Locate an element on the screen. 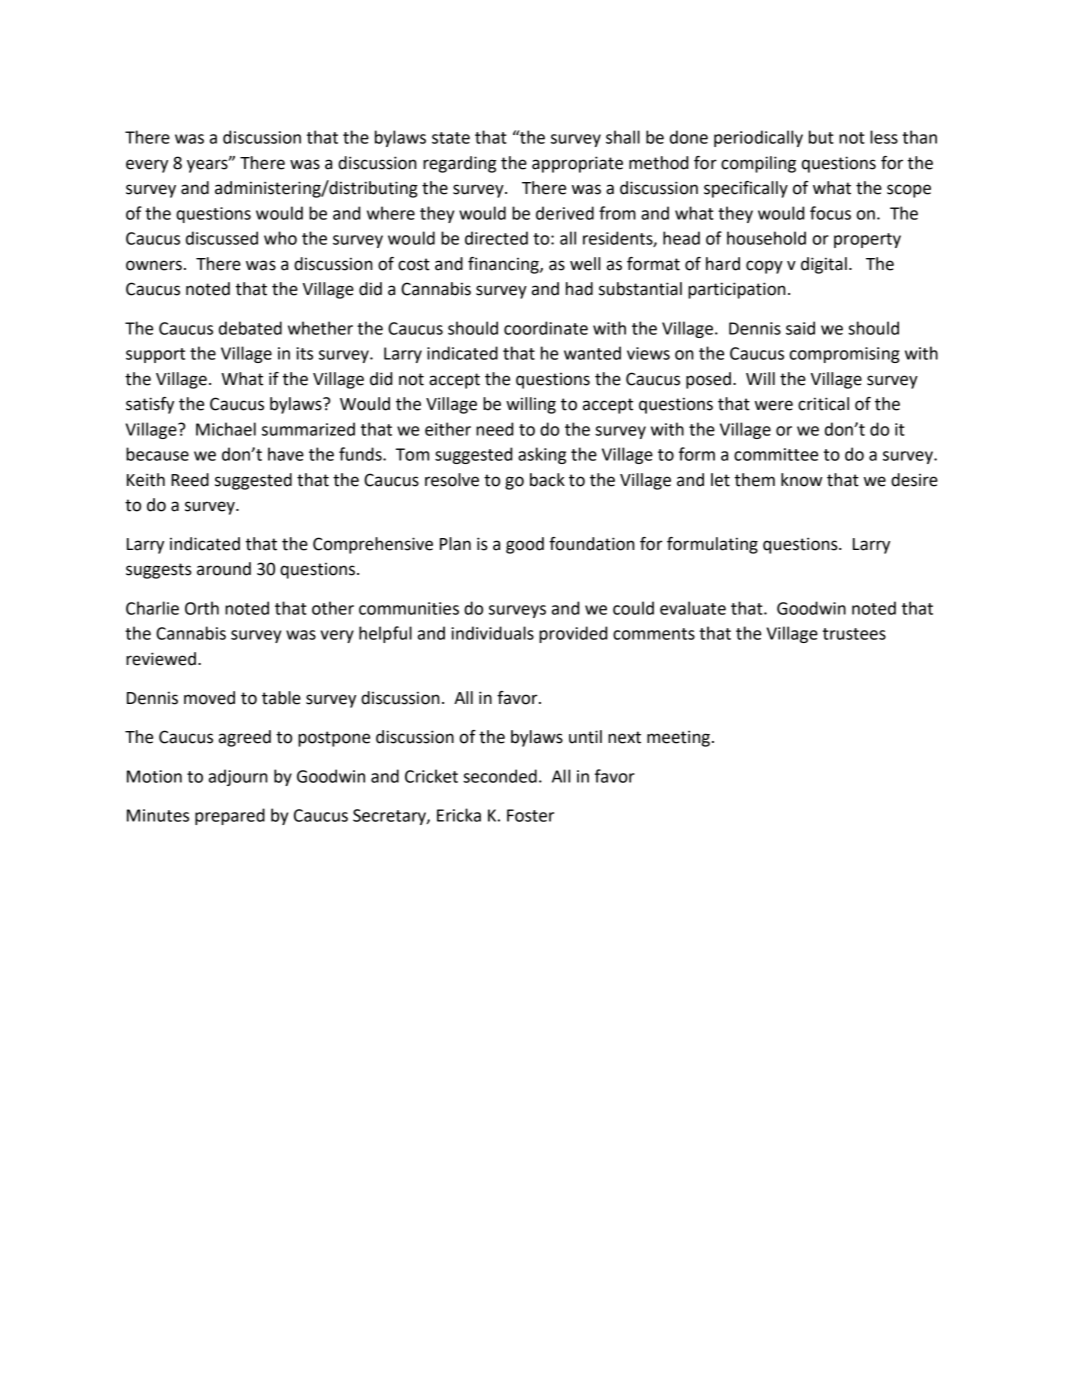 This screenshot has height=1379, width=1066. know is located at coordinates (801, 480).
